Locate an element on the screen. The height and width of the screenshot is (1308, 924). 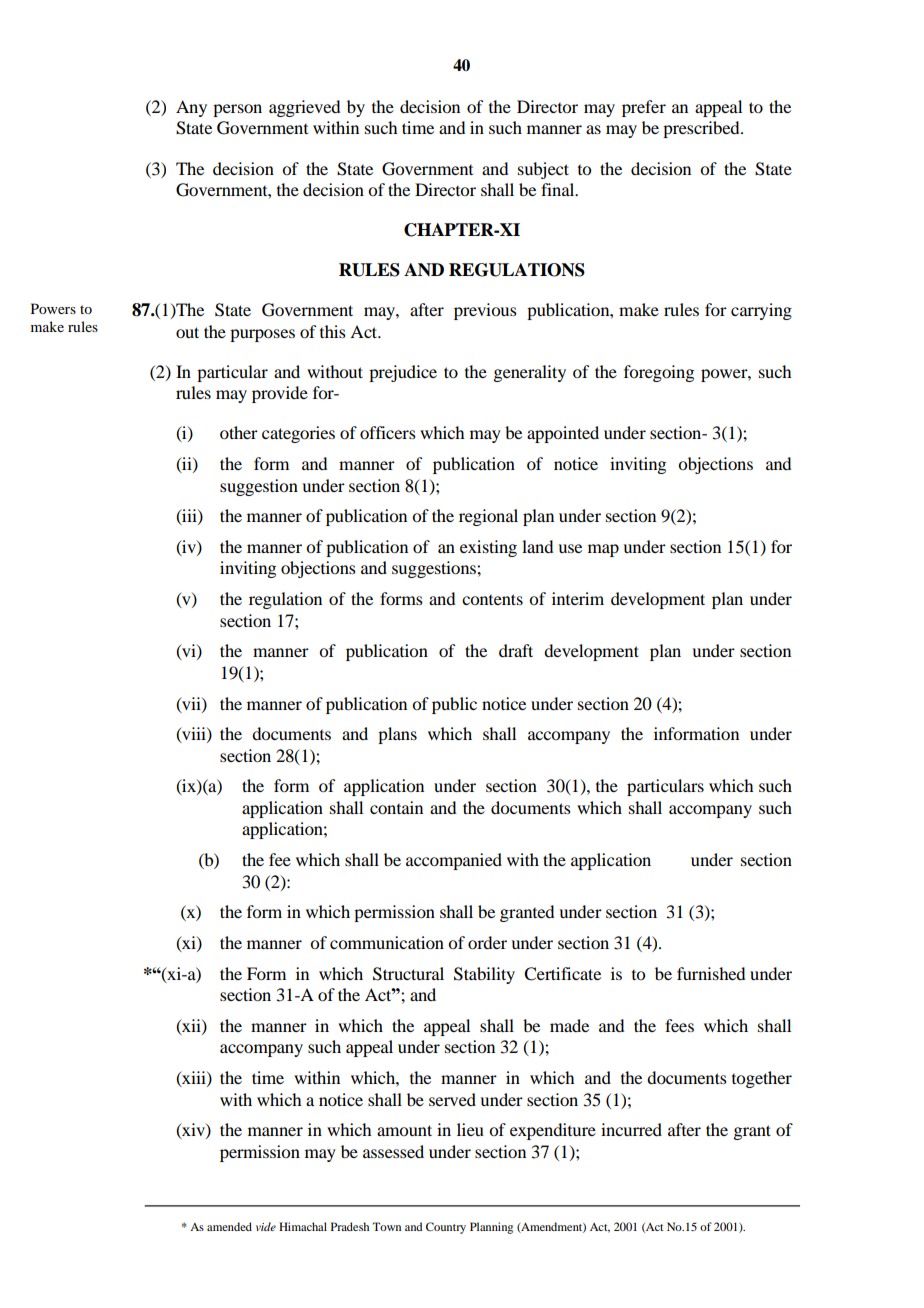
prescribed is located at coordinates (702, 129).
